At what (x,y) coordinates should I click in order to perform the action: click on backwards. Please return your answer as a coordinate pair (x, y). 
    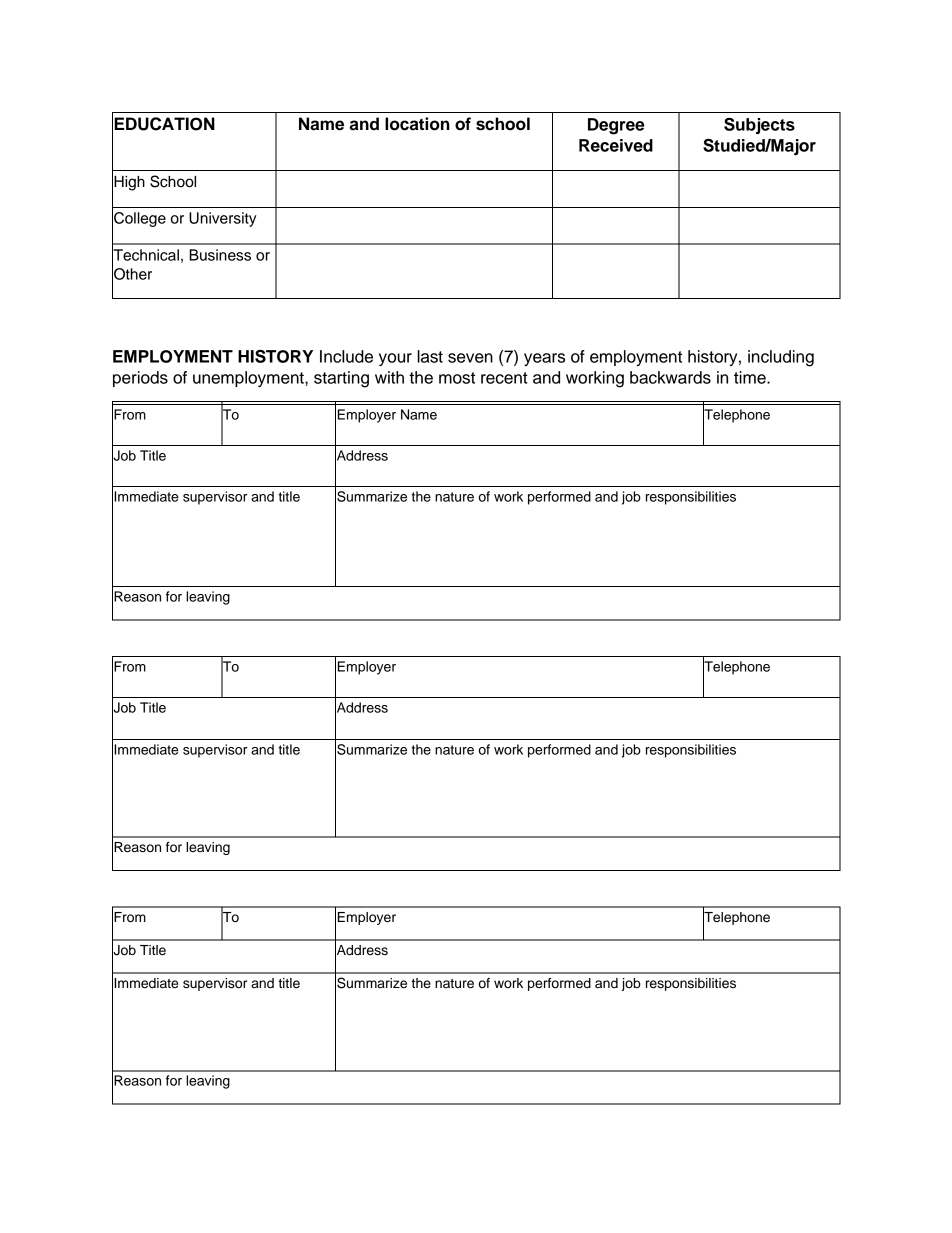
    Looking at the image, I should click on (670, 377).
